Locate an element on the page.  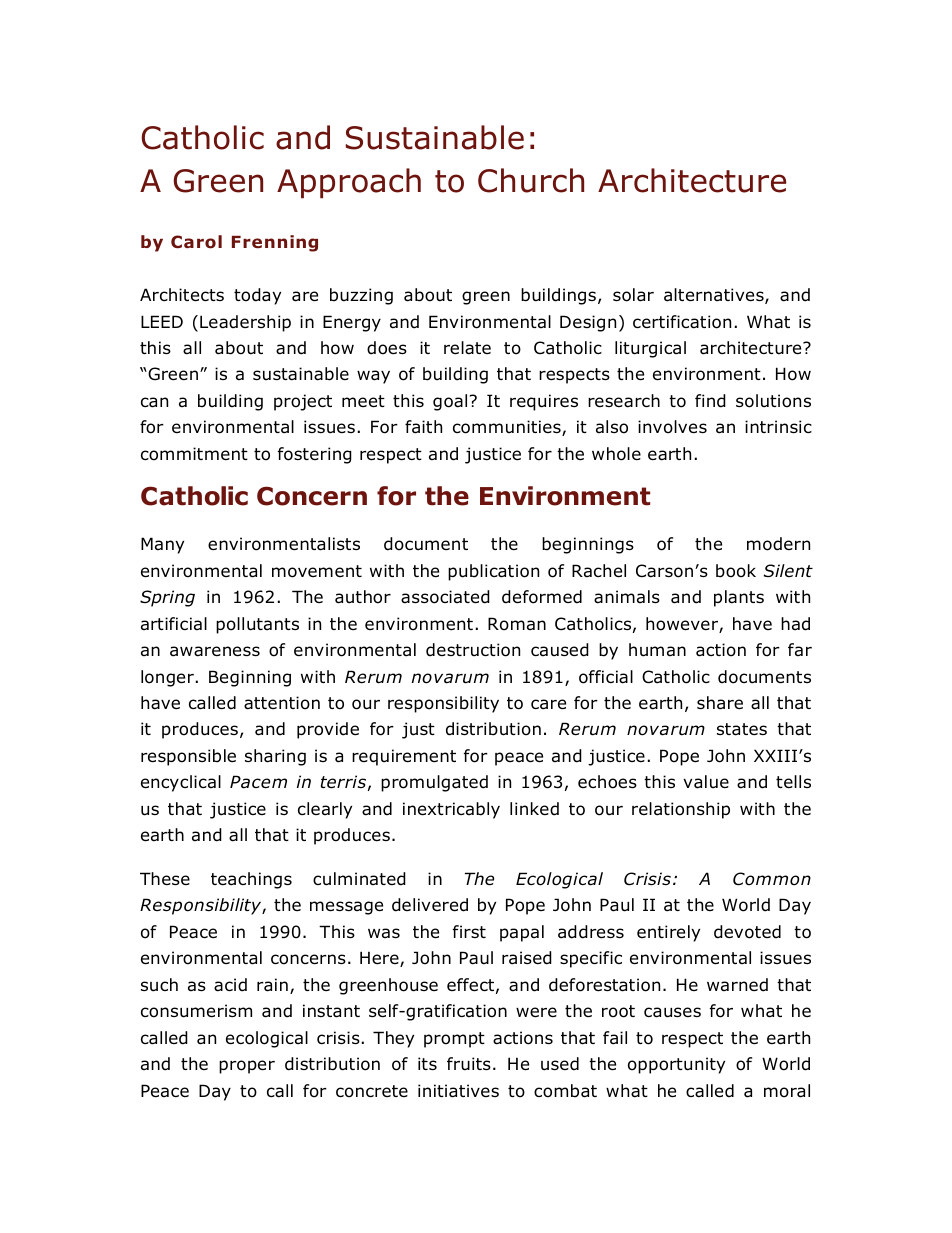
plants is located at coordinates (739, 598).
